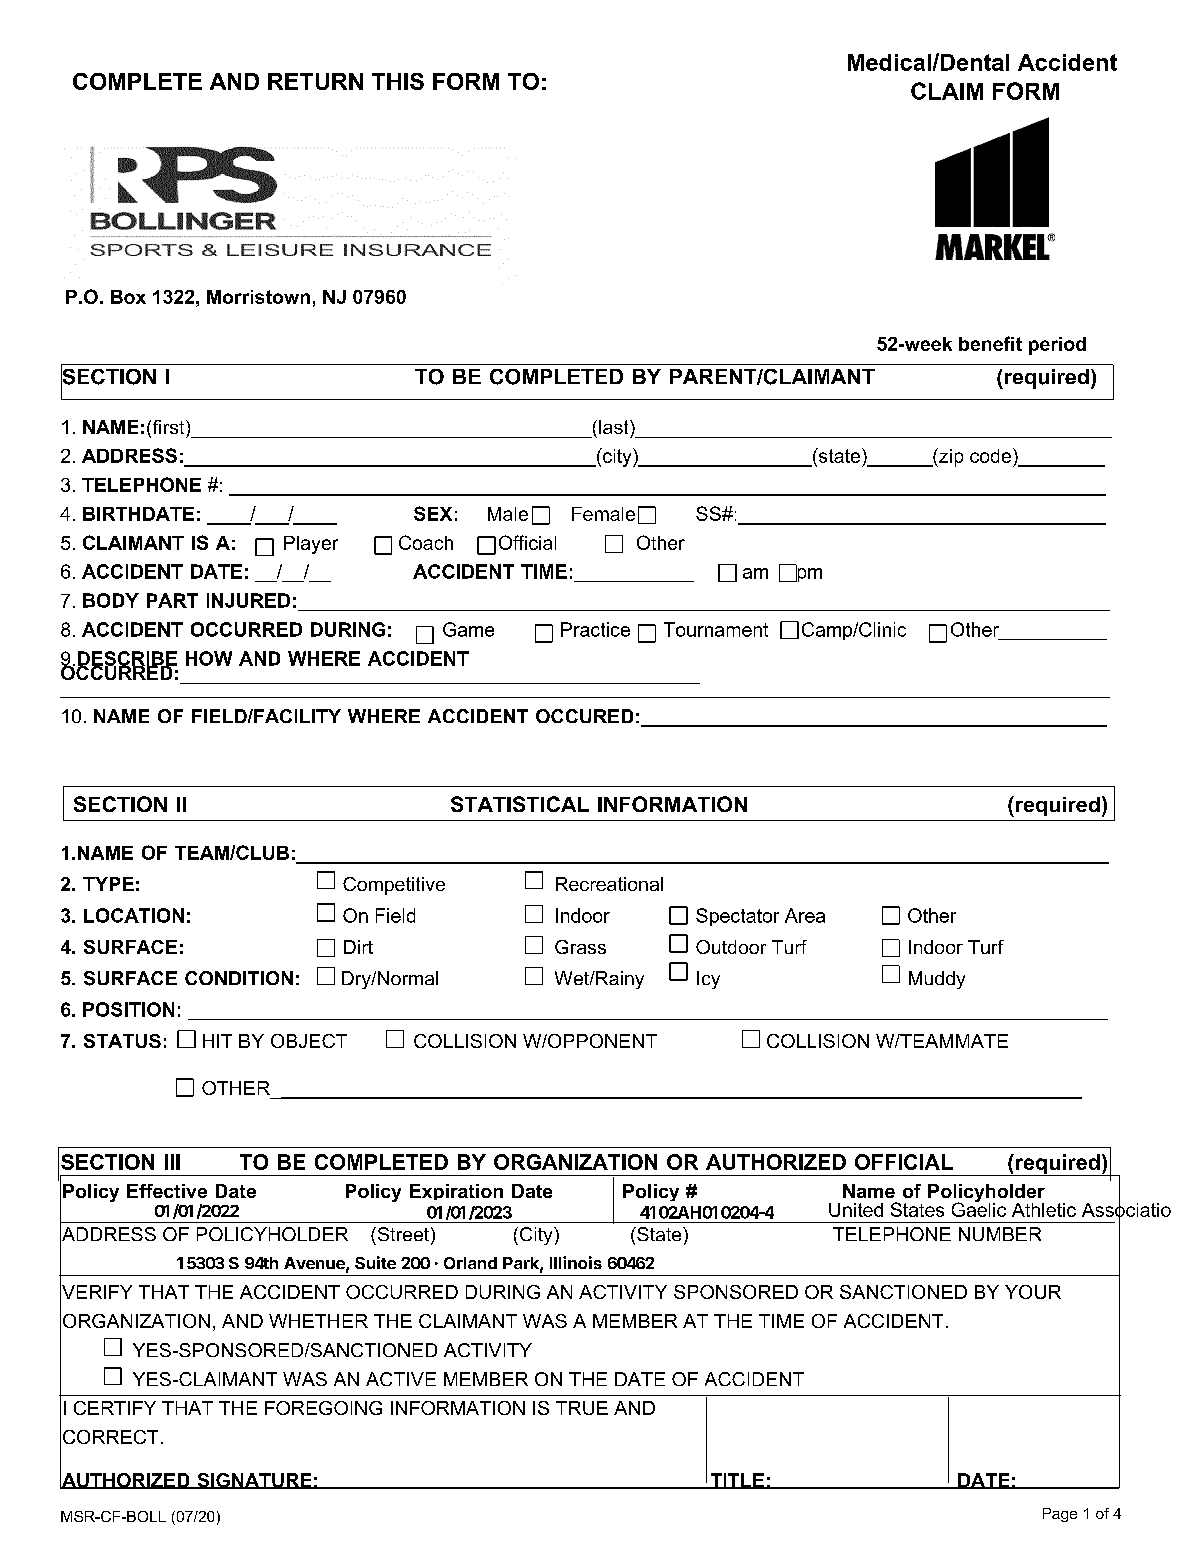  I want to click on Muddy, so click(937, 980).
